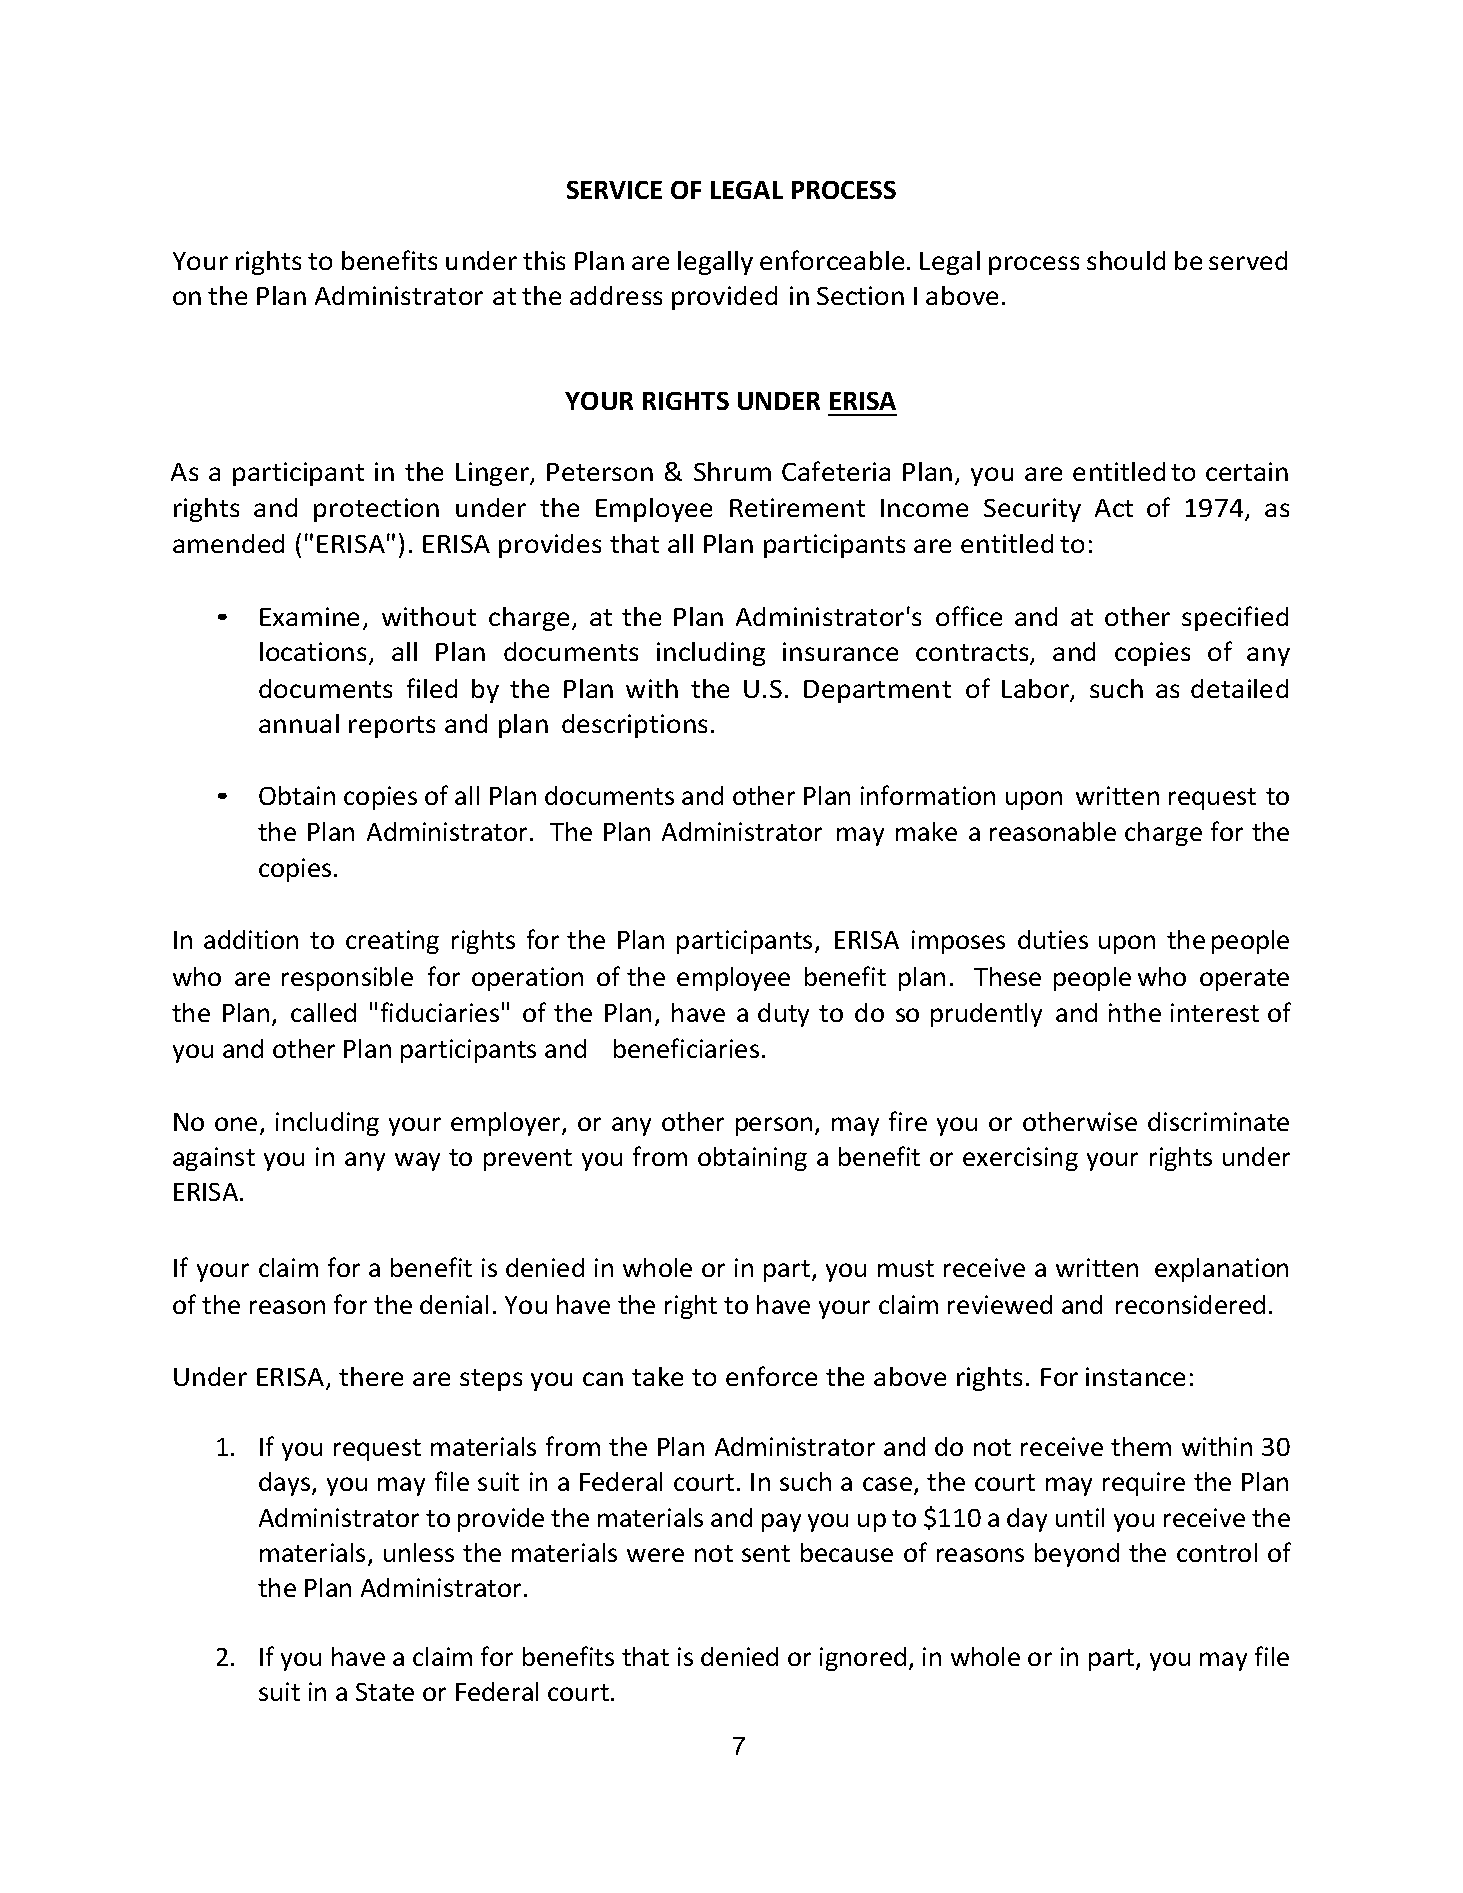 The width and height of the page is (1463, 1893). What do you see at coordinates (385, 1692) in the page?
I see `State` at bounding box center [385, 1692].
